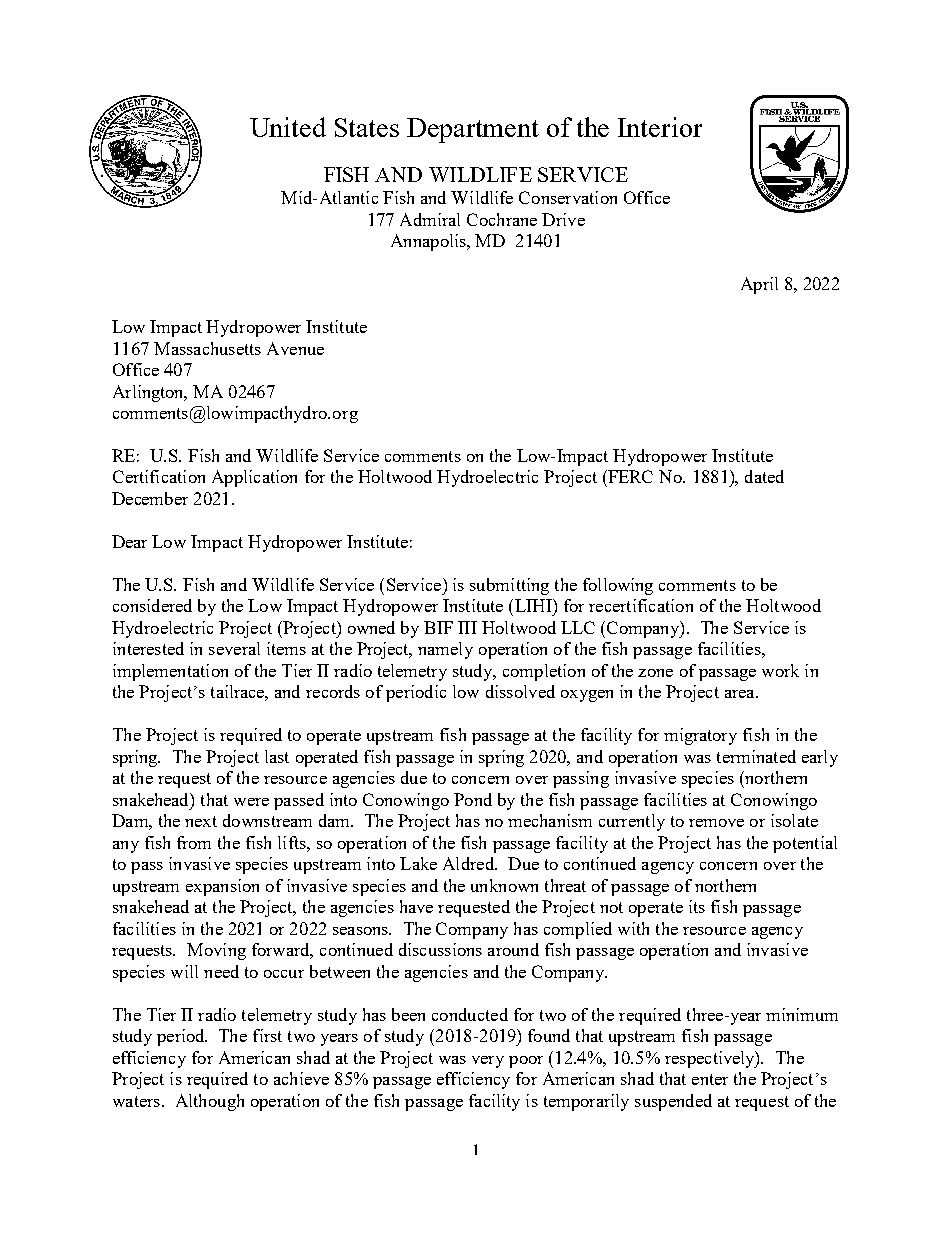  What do you see at coordinates (207, 348) in the page?
I see `Massachusetts` at bounding box center [207, 348].
